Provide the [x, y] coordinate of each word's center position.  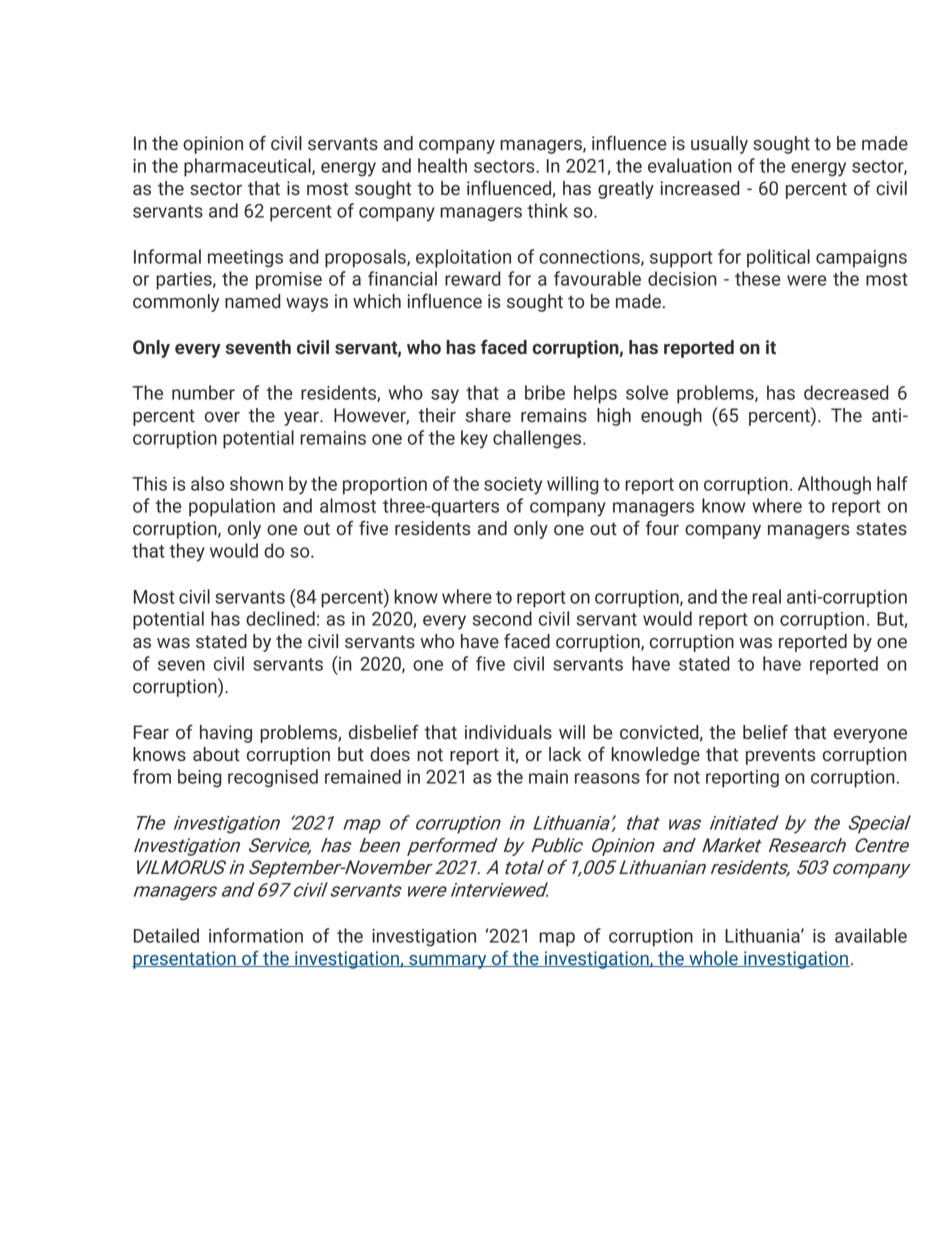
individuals [508, 732]
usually [719, 145]
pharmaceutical [248, 167]
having [226, 734]
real [766, 596]
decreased [846, 392]
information [256, 935]
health [442, 165]
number [203, 392]
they [187, 552]
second [502, 618]
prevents [780, 756]
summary [448, 962]
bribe [545, 392]
